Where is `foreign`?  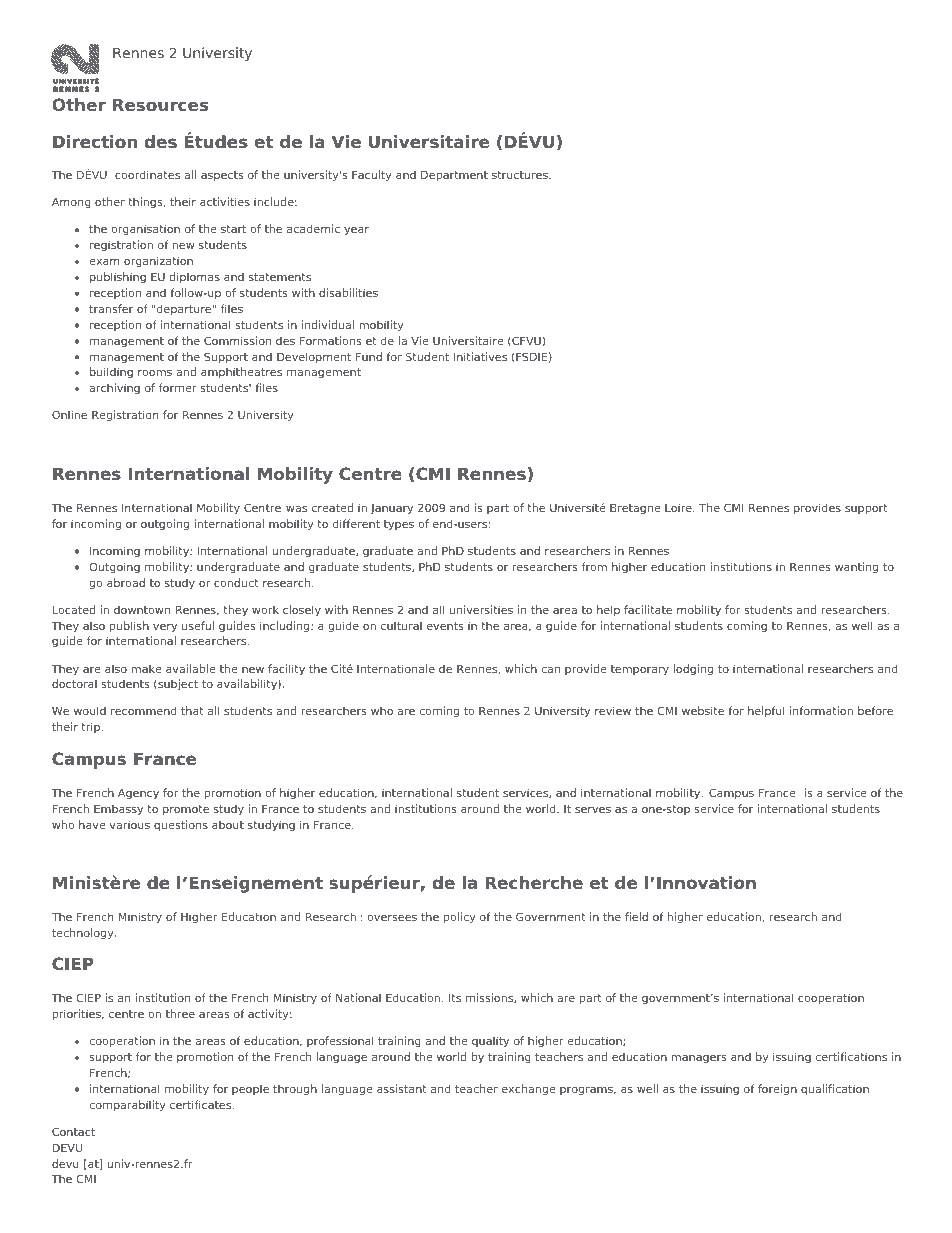 foreign is located at coordinates (777, 1090).
